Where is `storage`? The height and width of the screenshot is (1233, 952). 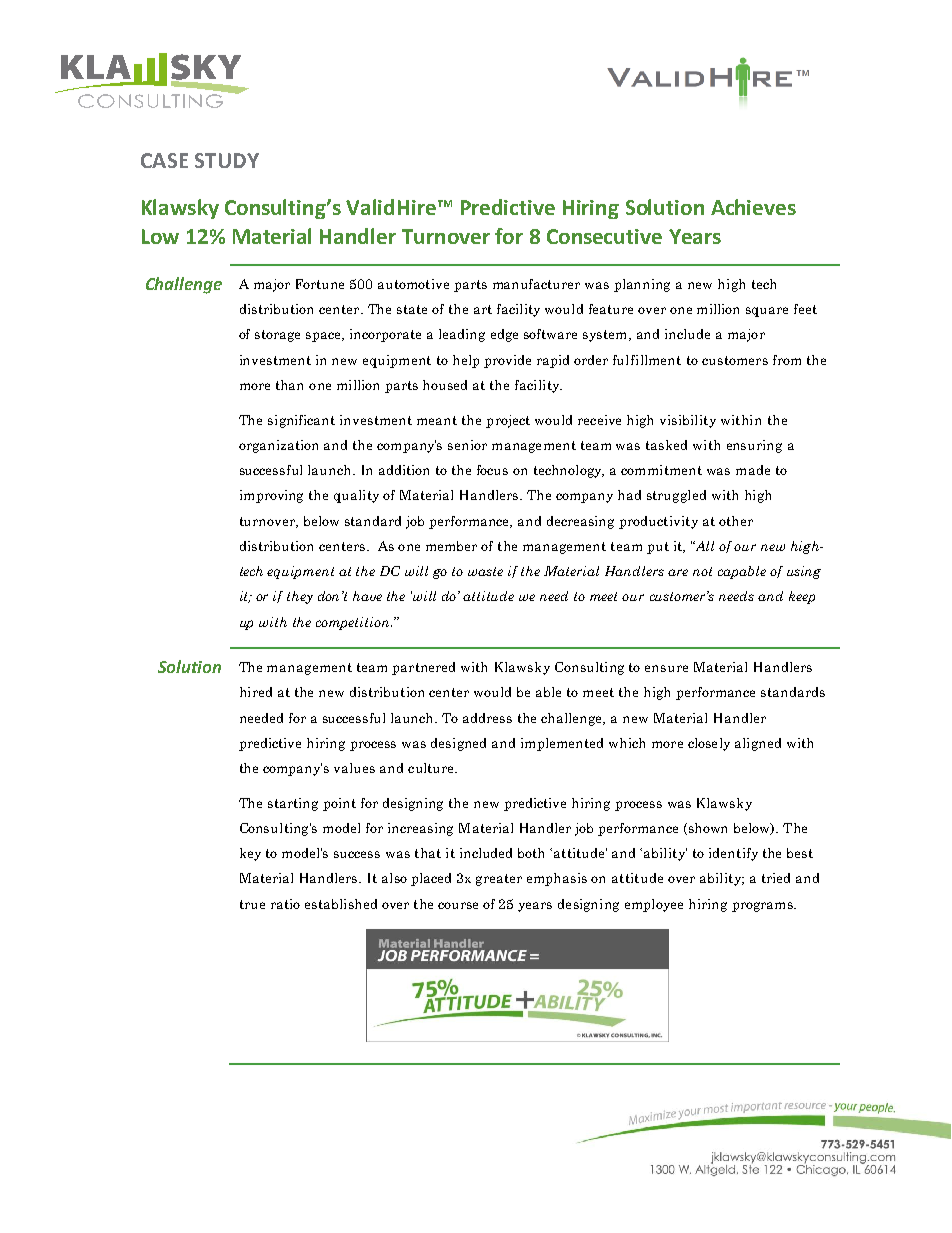 storage is located at coordinates (277, 336).
